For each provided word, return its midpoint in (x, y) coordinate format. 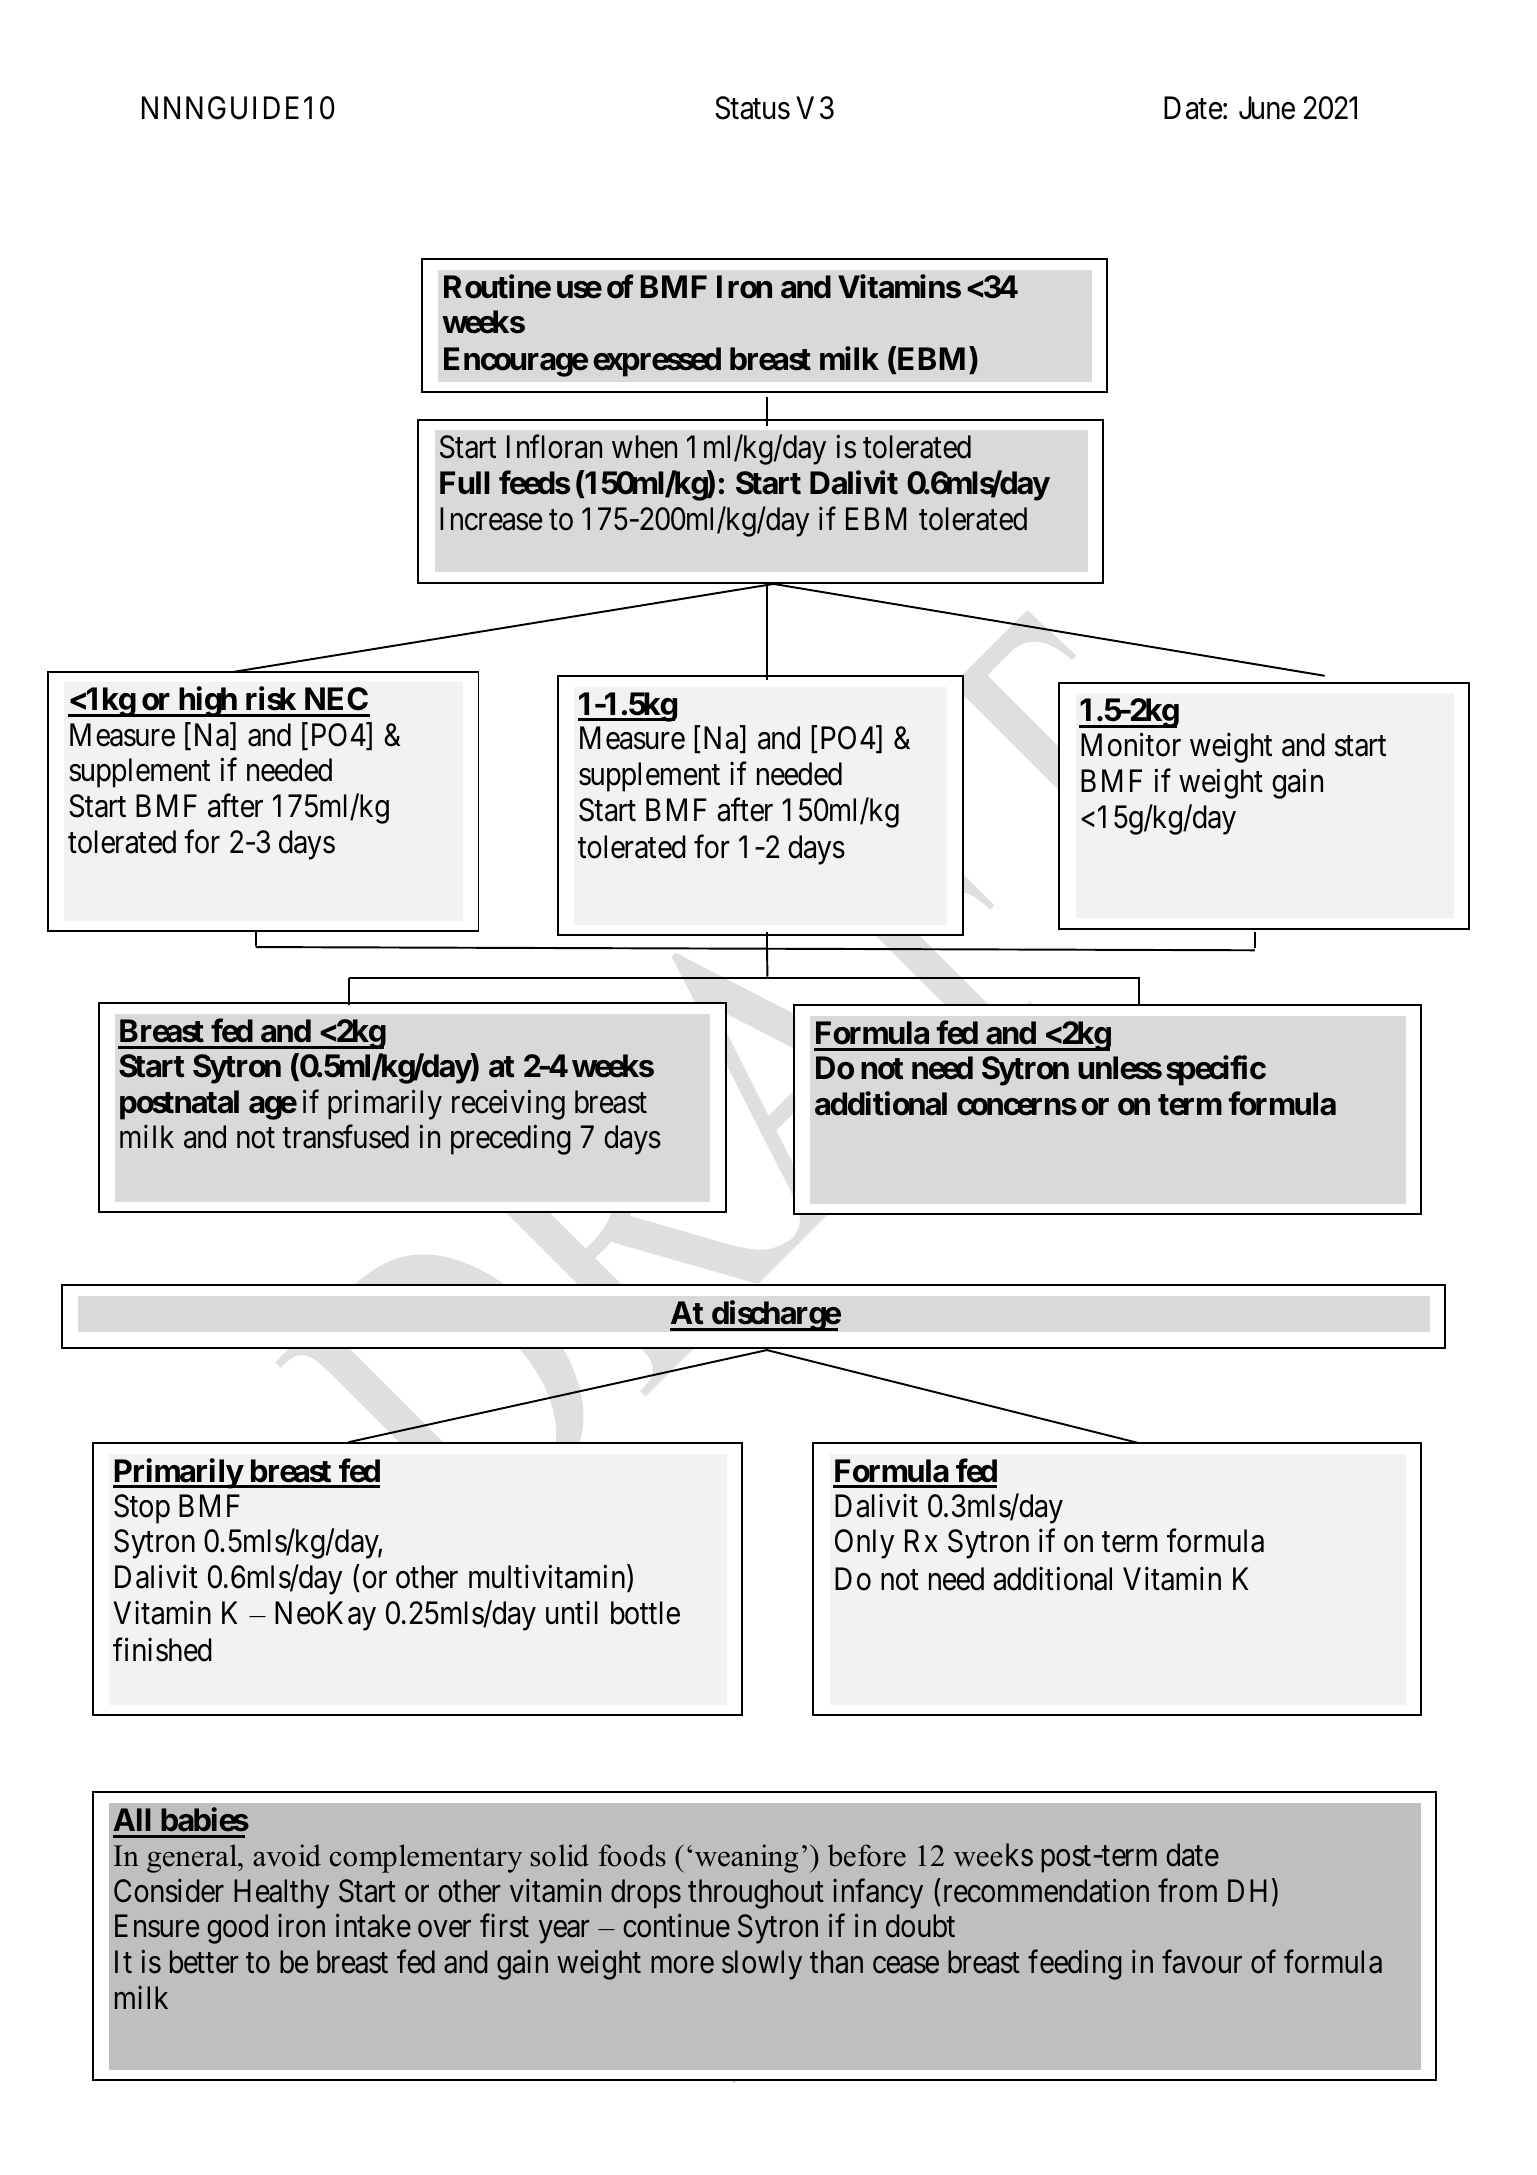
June (1267, 108)
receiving (508, 1105)
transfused (345, 1137)
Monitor (1131, 745)
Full (465, 482)
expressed (657, 362)
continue (676, 1926)
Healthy (281, 1894)
